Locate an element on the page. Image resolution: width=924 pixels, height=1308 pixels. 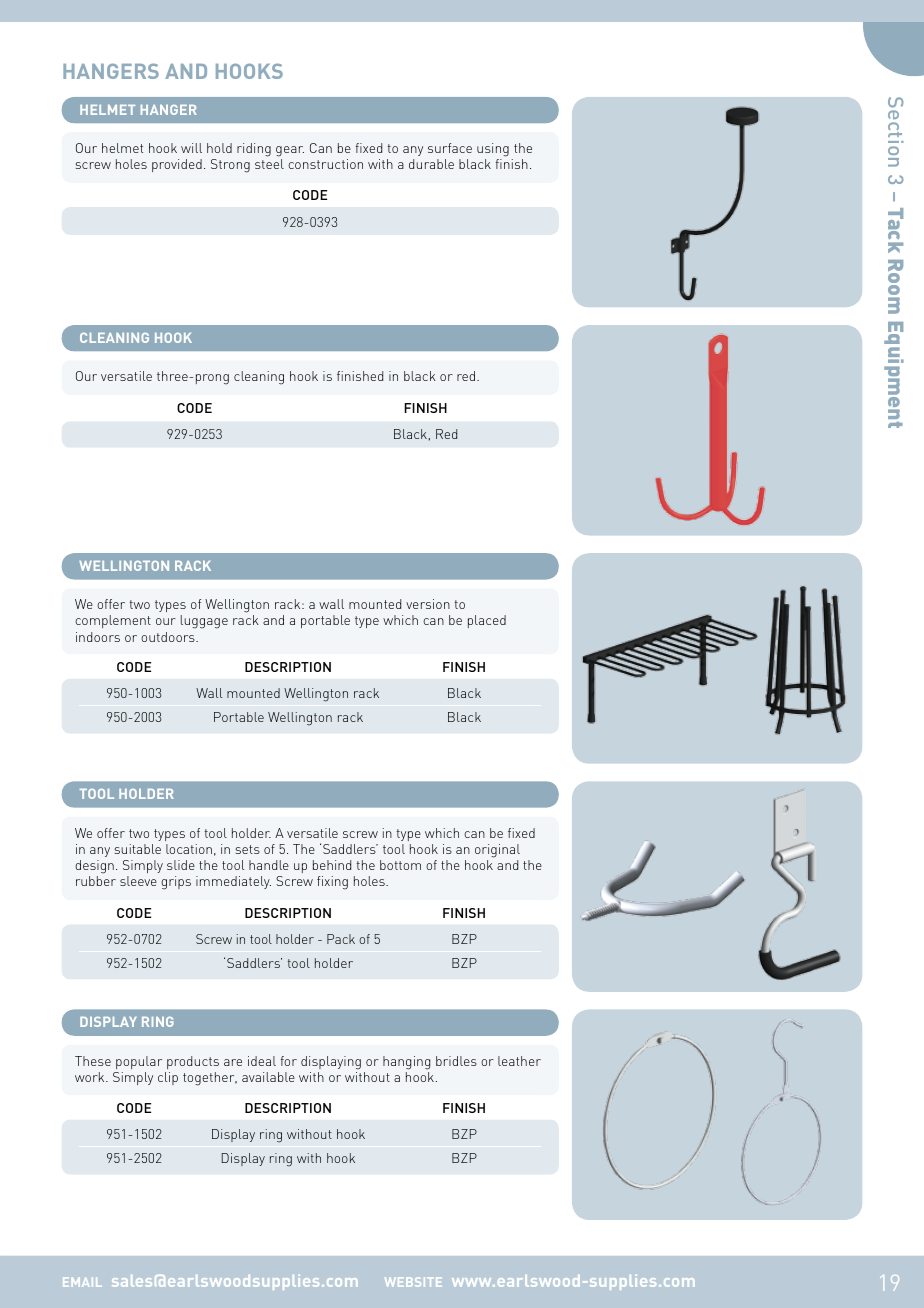
complement is located at coordinates (113, 621).
